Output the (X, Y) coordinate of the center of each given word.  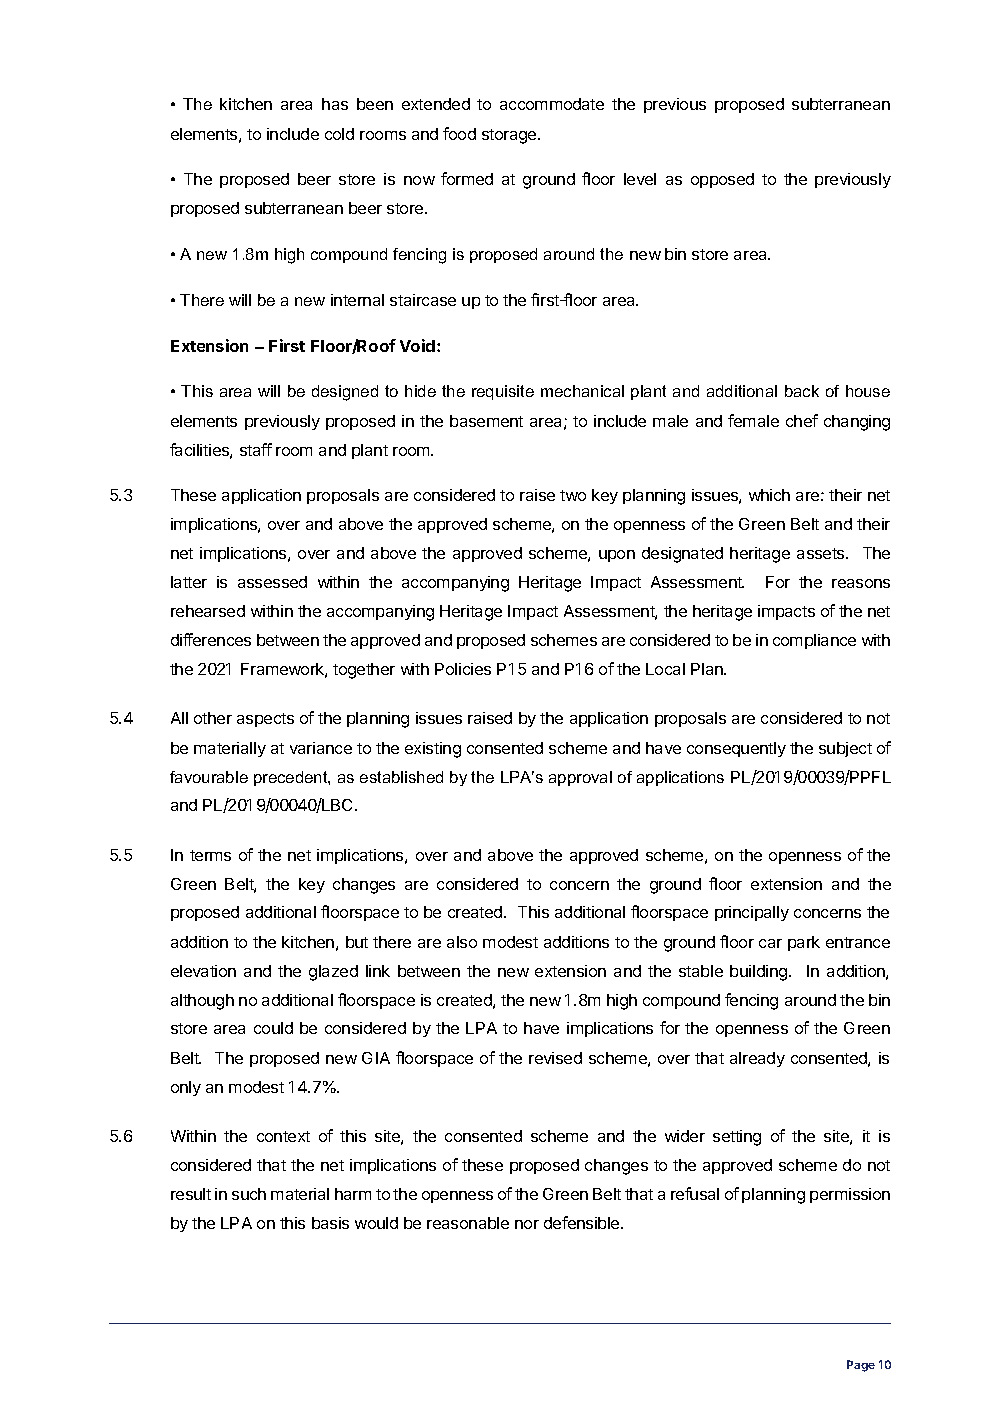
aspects (265, 720)
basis (330, 1223)
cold (339, 134)
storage (510, 136)
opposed (722, 180)
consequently (736, 749)
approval (580, 778)
